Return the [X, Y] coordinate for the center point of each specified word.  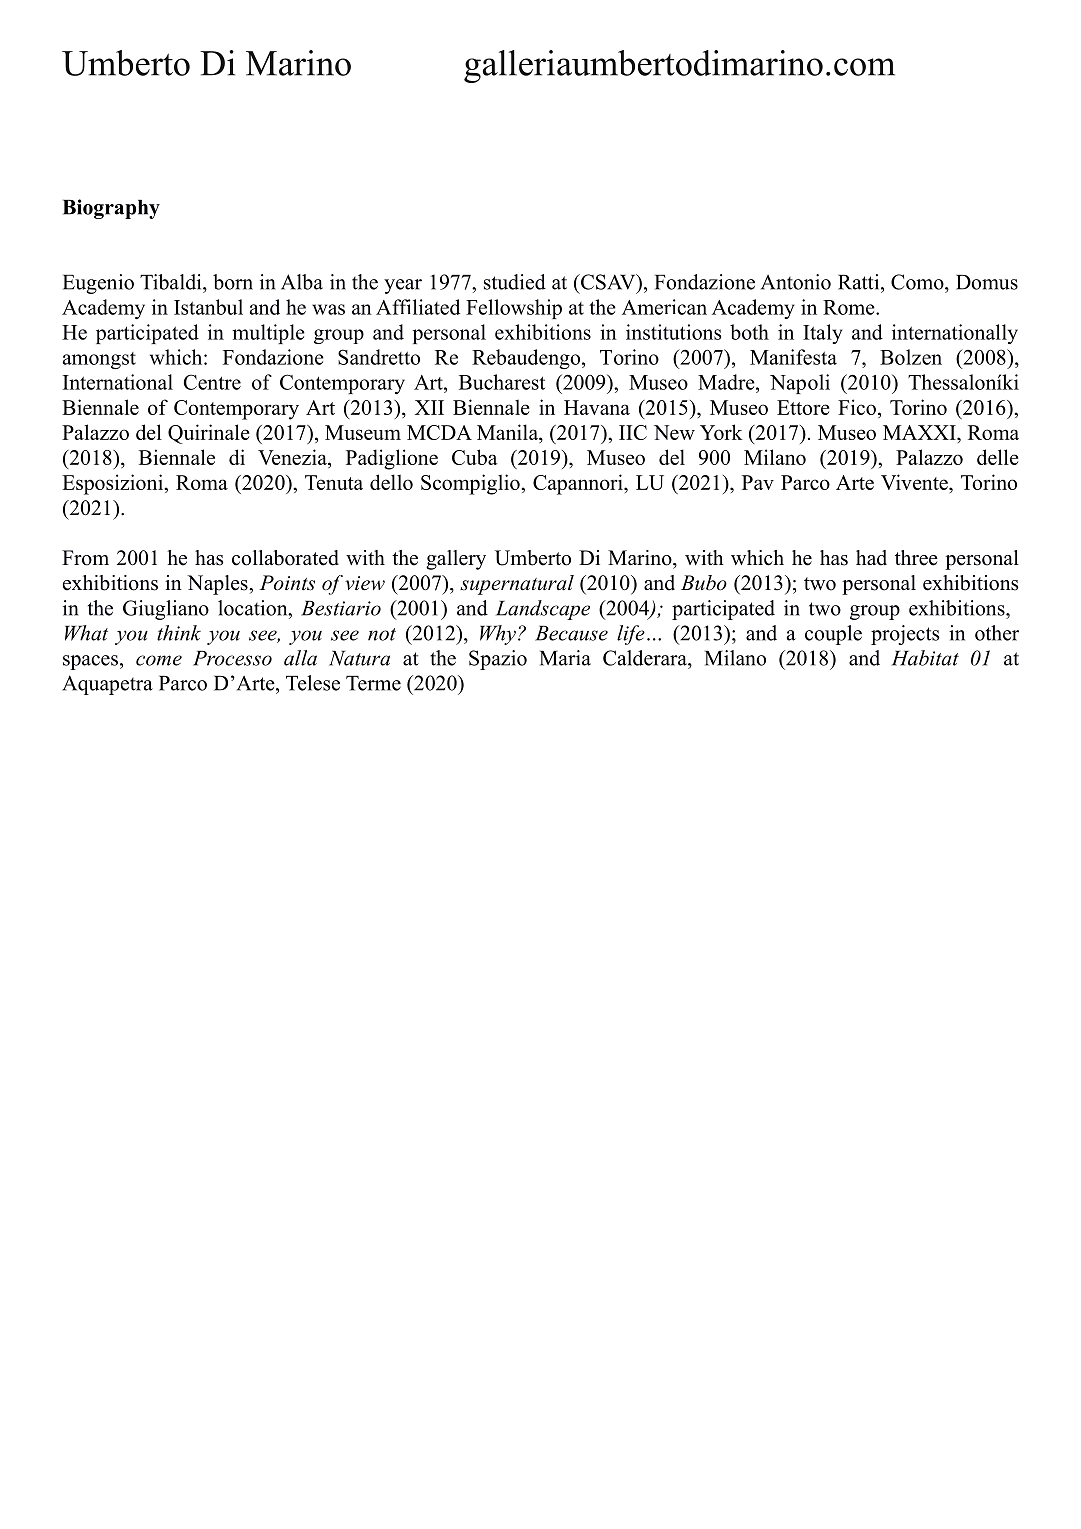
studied [515, 282]
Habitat [925, 658]
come [159, 660]
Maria [565, 658]
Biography [111, 209]
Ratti [860, 282]
